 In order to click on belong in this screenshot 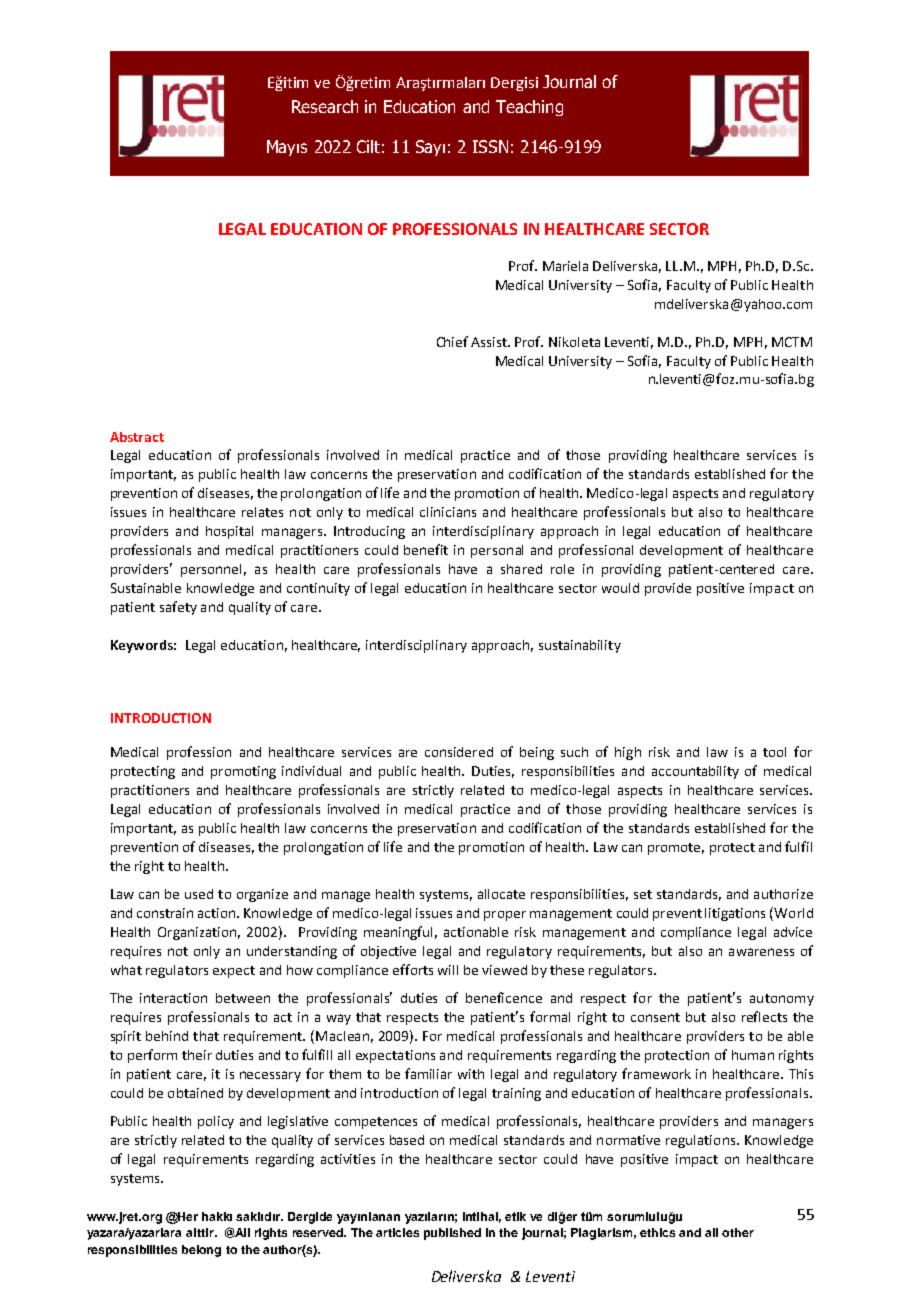, I will do `click(201, 1251)`.
